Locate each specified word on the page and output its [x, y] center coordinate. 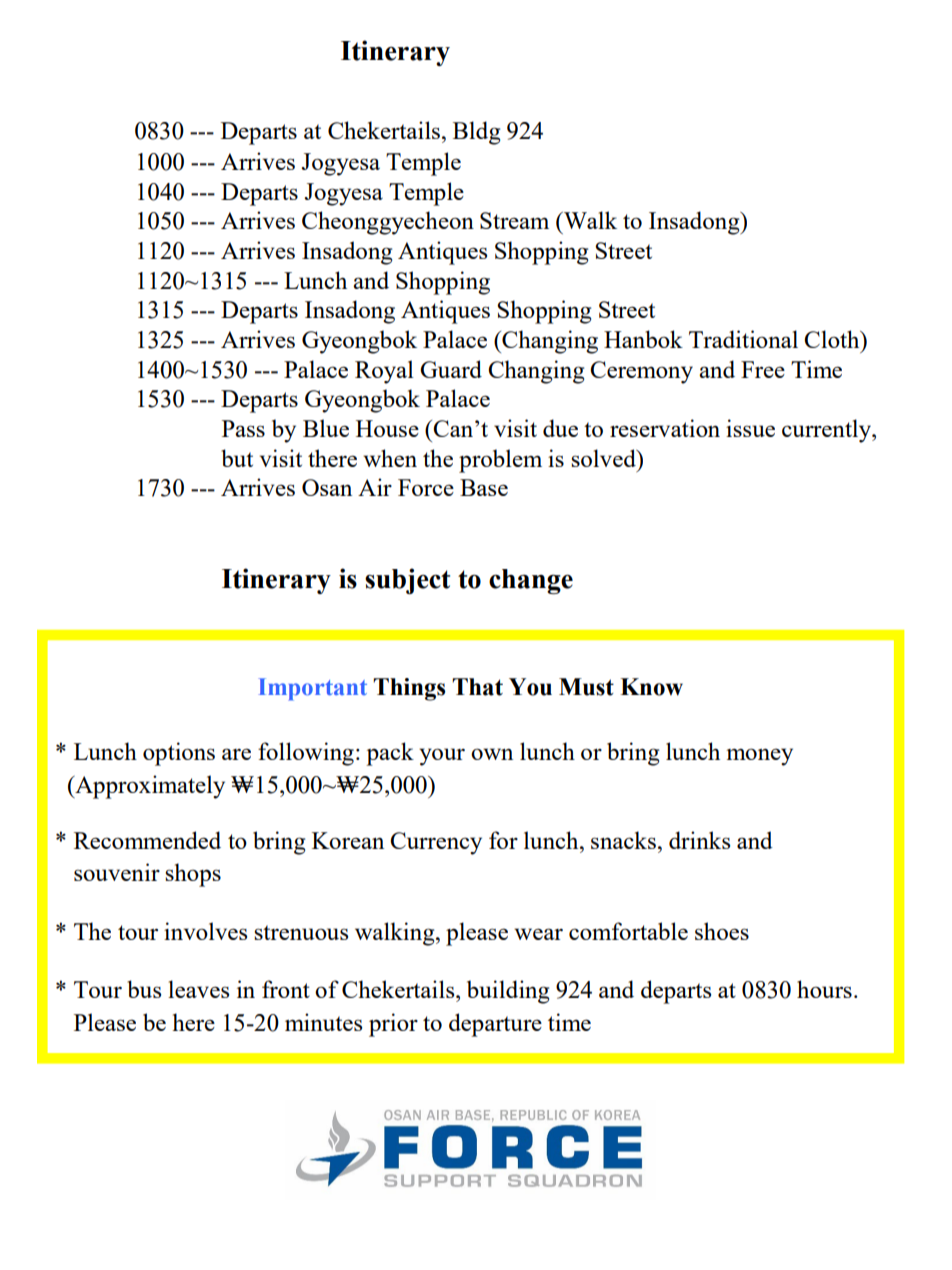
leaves [198, 989]
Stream [514, 220]
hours [824, 989]
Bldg [476, 133]
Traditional [743, 339]
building [508, 992]
